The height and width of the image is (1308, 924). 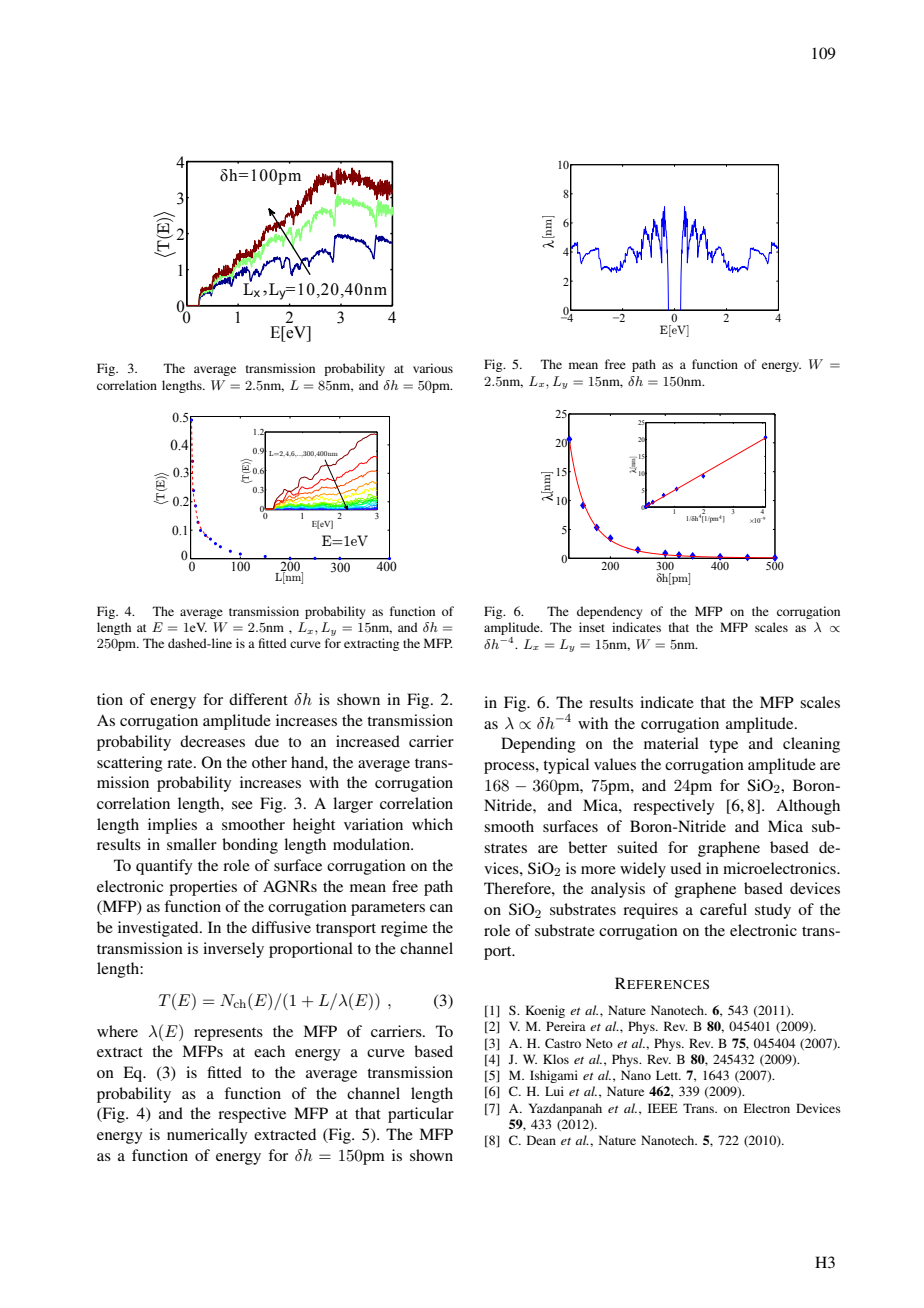 What do you see at coordinates (258, 699) in the image?
I see `different` at bounding box center [258, 699].
